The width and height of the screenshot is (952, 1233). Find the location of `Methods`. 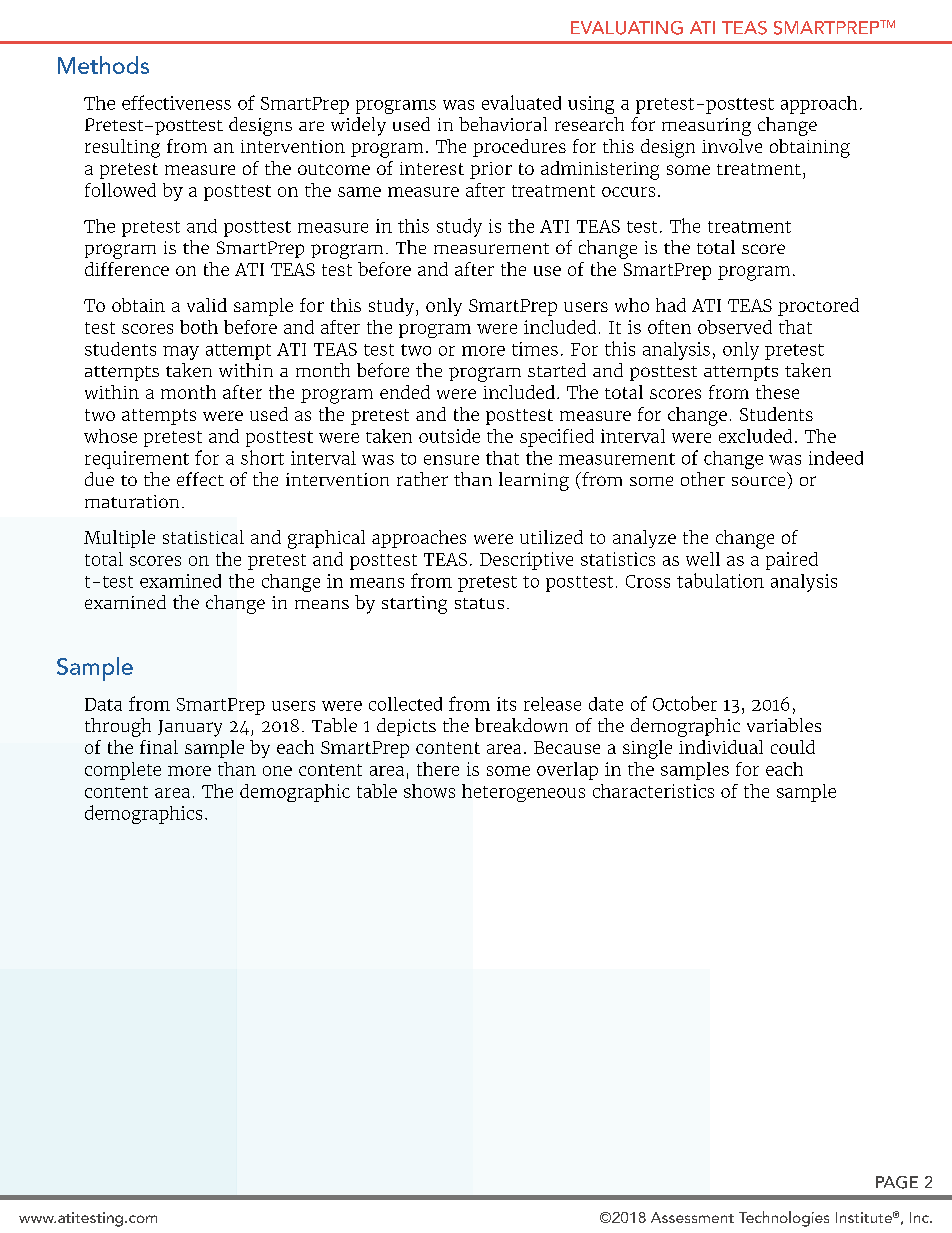

Methods is located at coordinates (103, 65).
